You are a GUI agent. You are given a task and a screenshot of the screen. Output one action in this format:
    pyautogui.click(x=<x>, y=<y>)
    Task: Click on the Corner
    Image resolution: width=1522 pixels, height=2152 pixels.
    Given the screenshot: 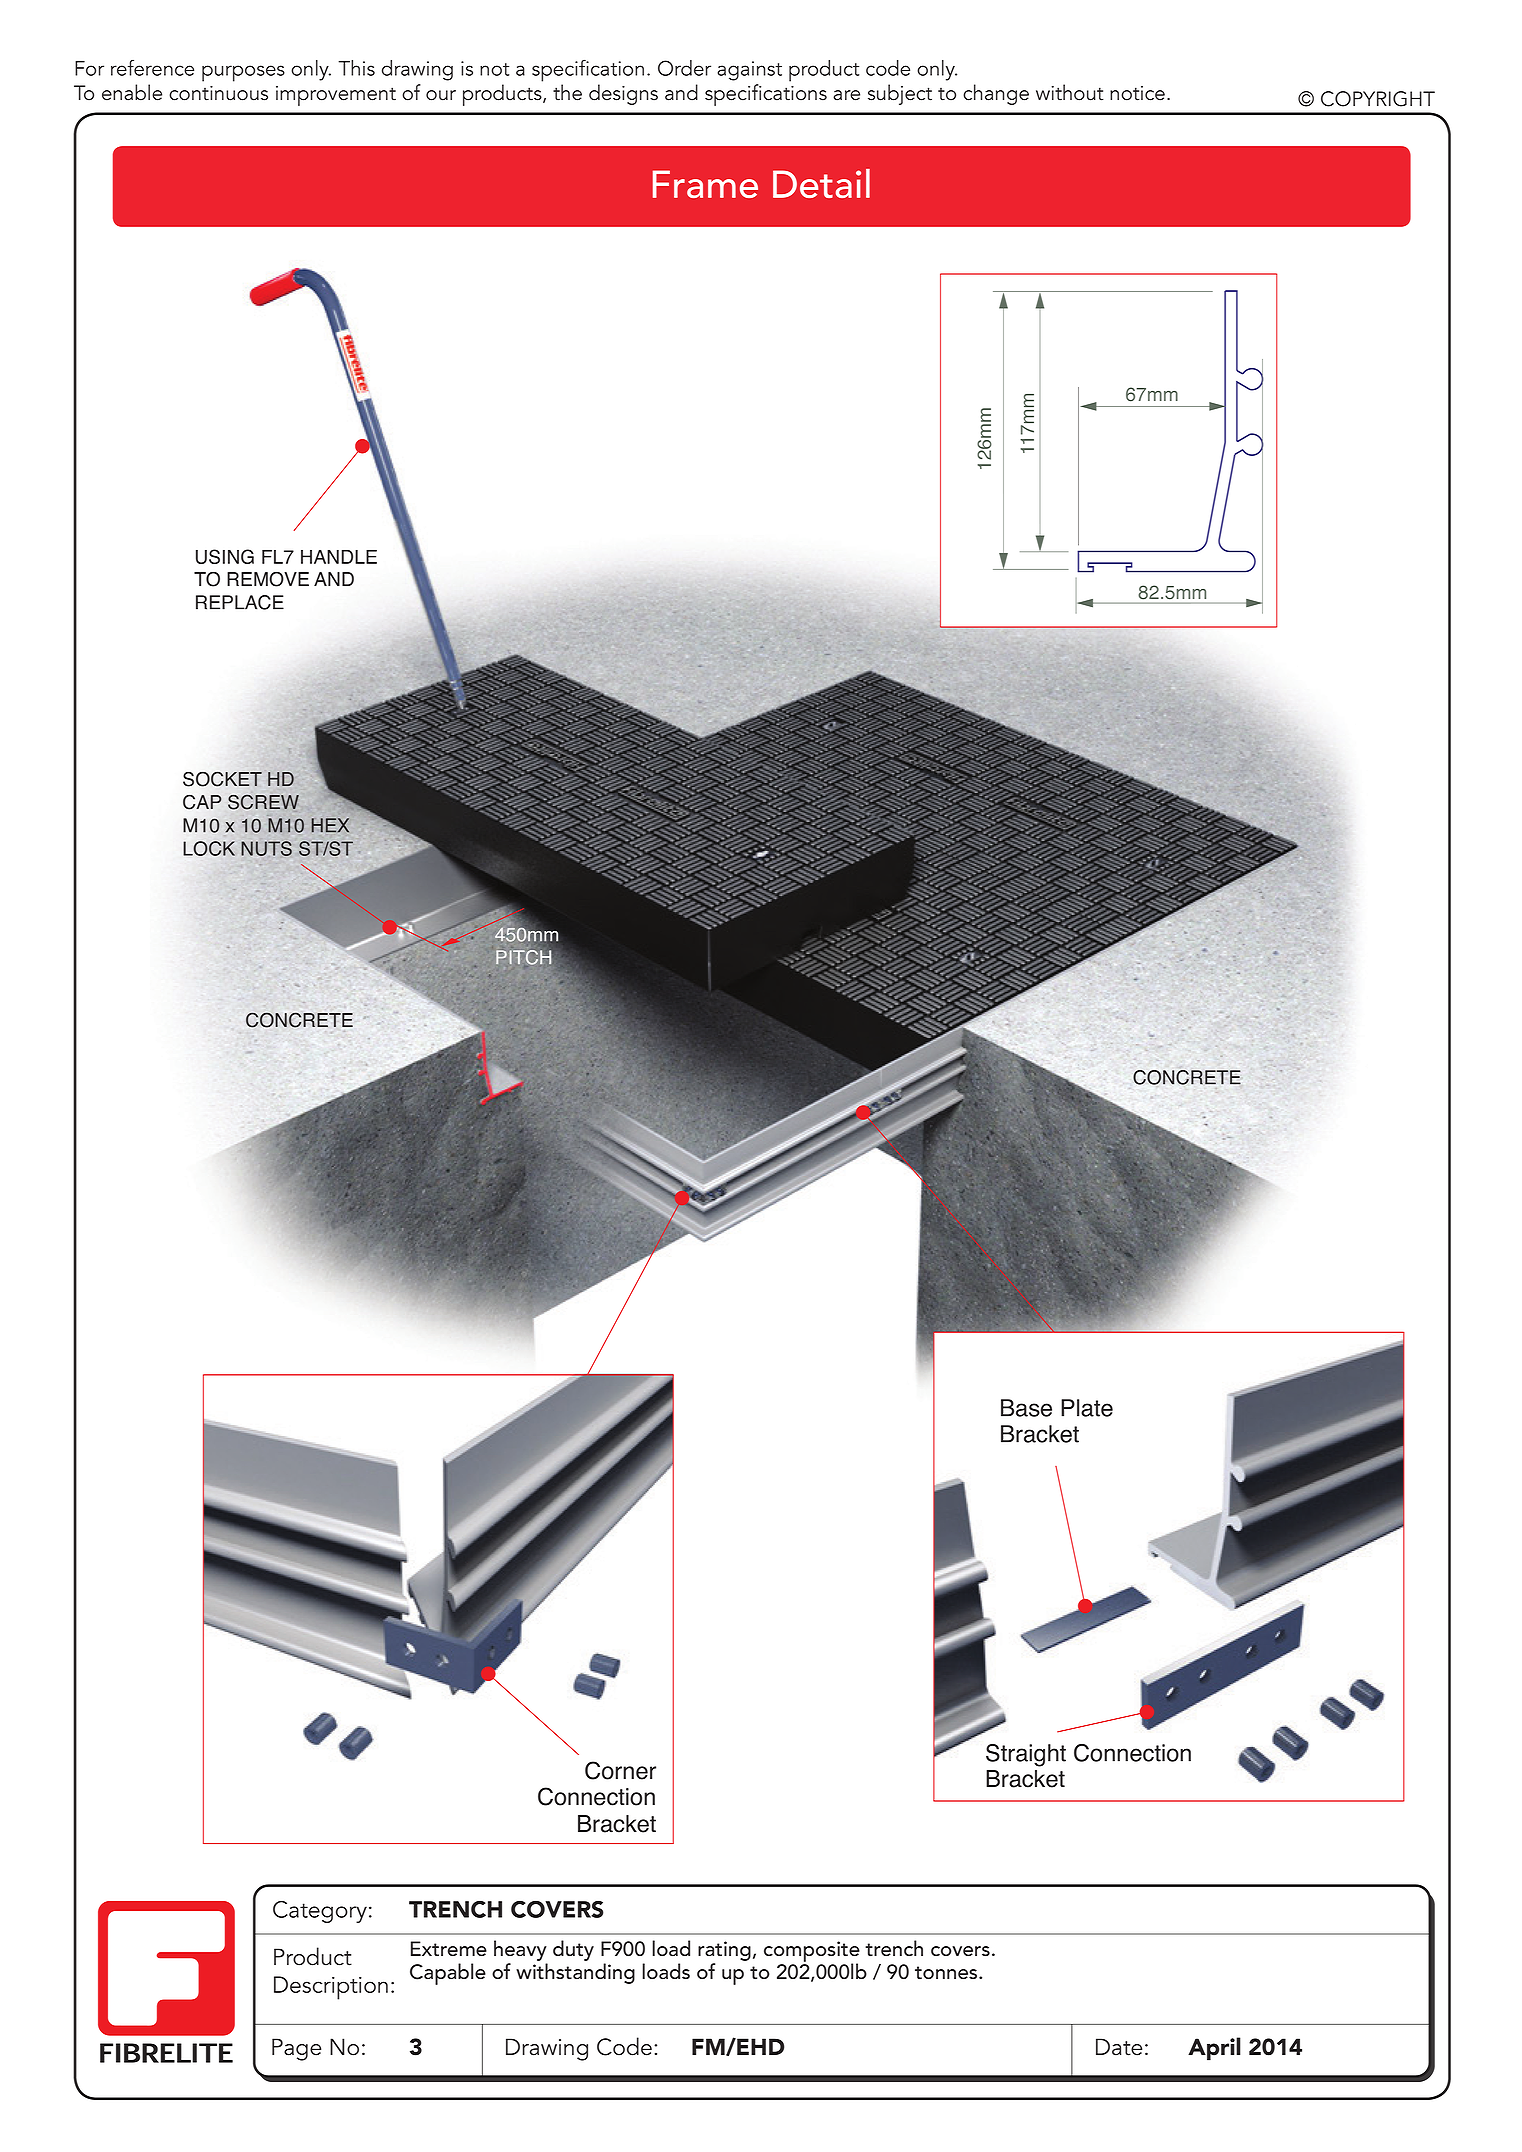 What is the action you would take?
    pyautogui.click(x=620, y=1770)
